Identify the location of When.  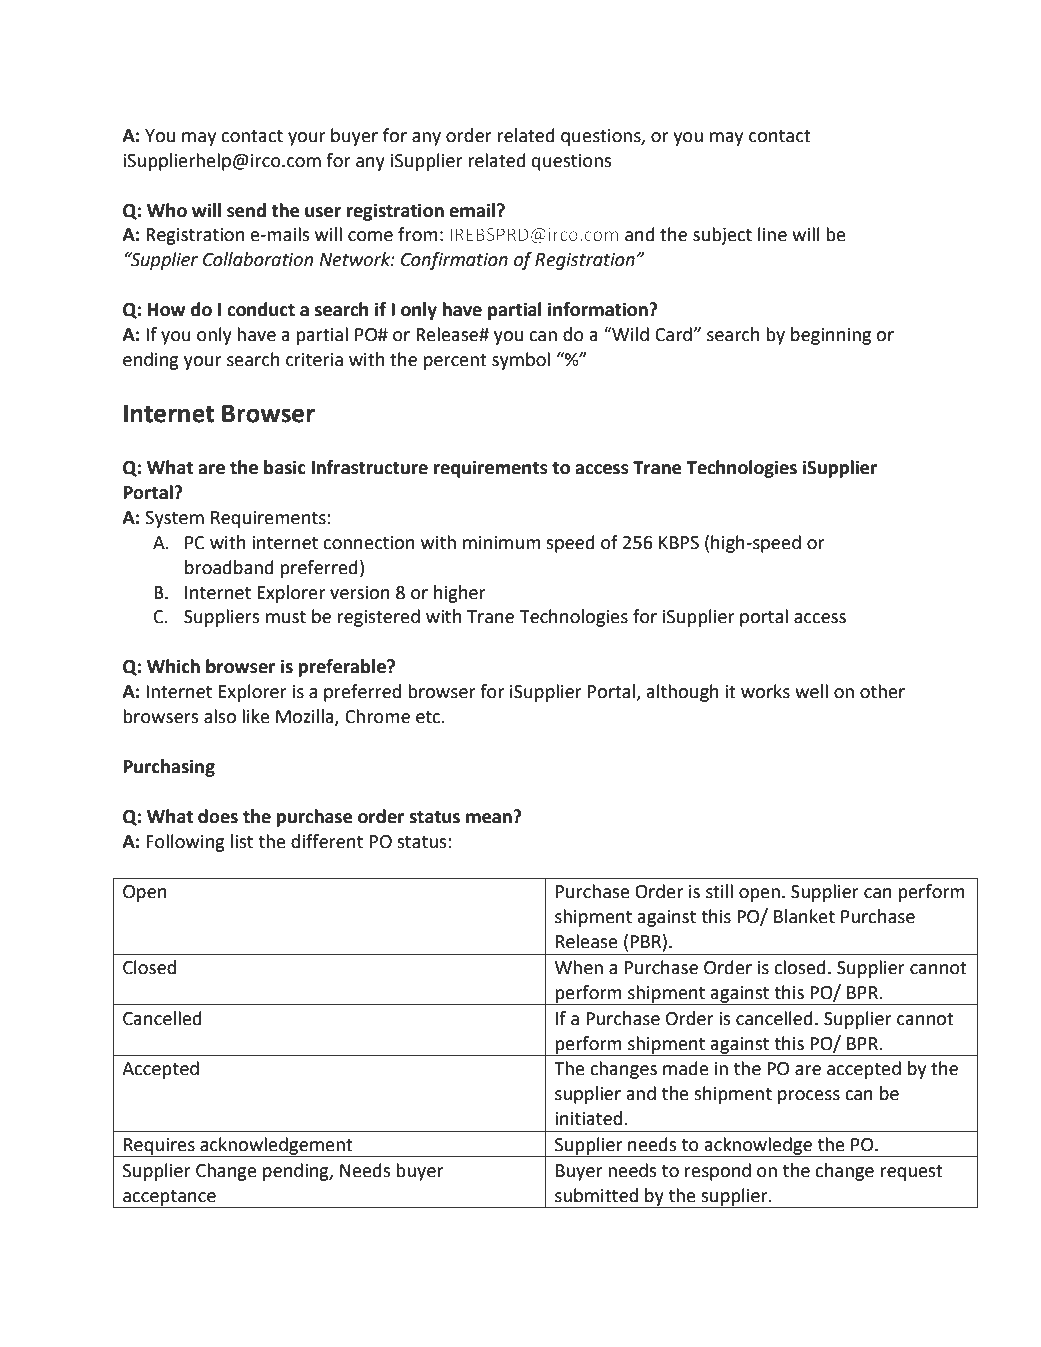
(579, 967).
